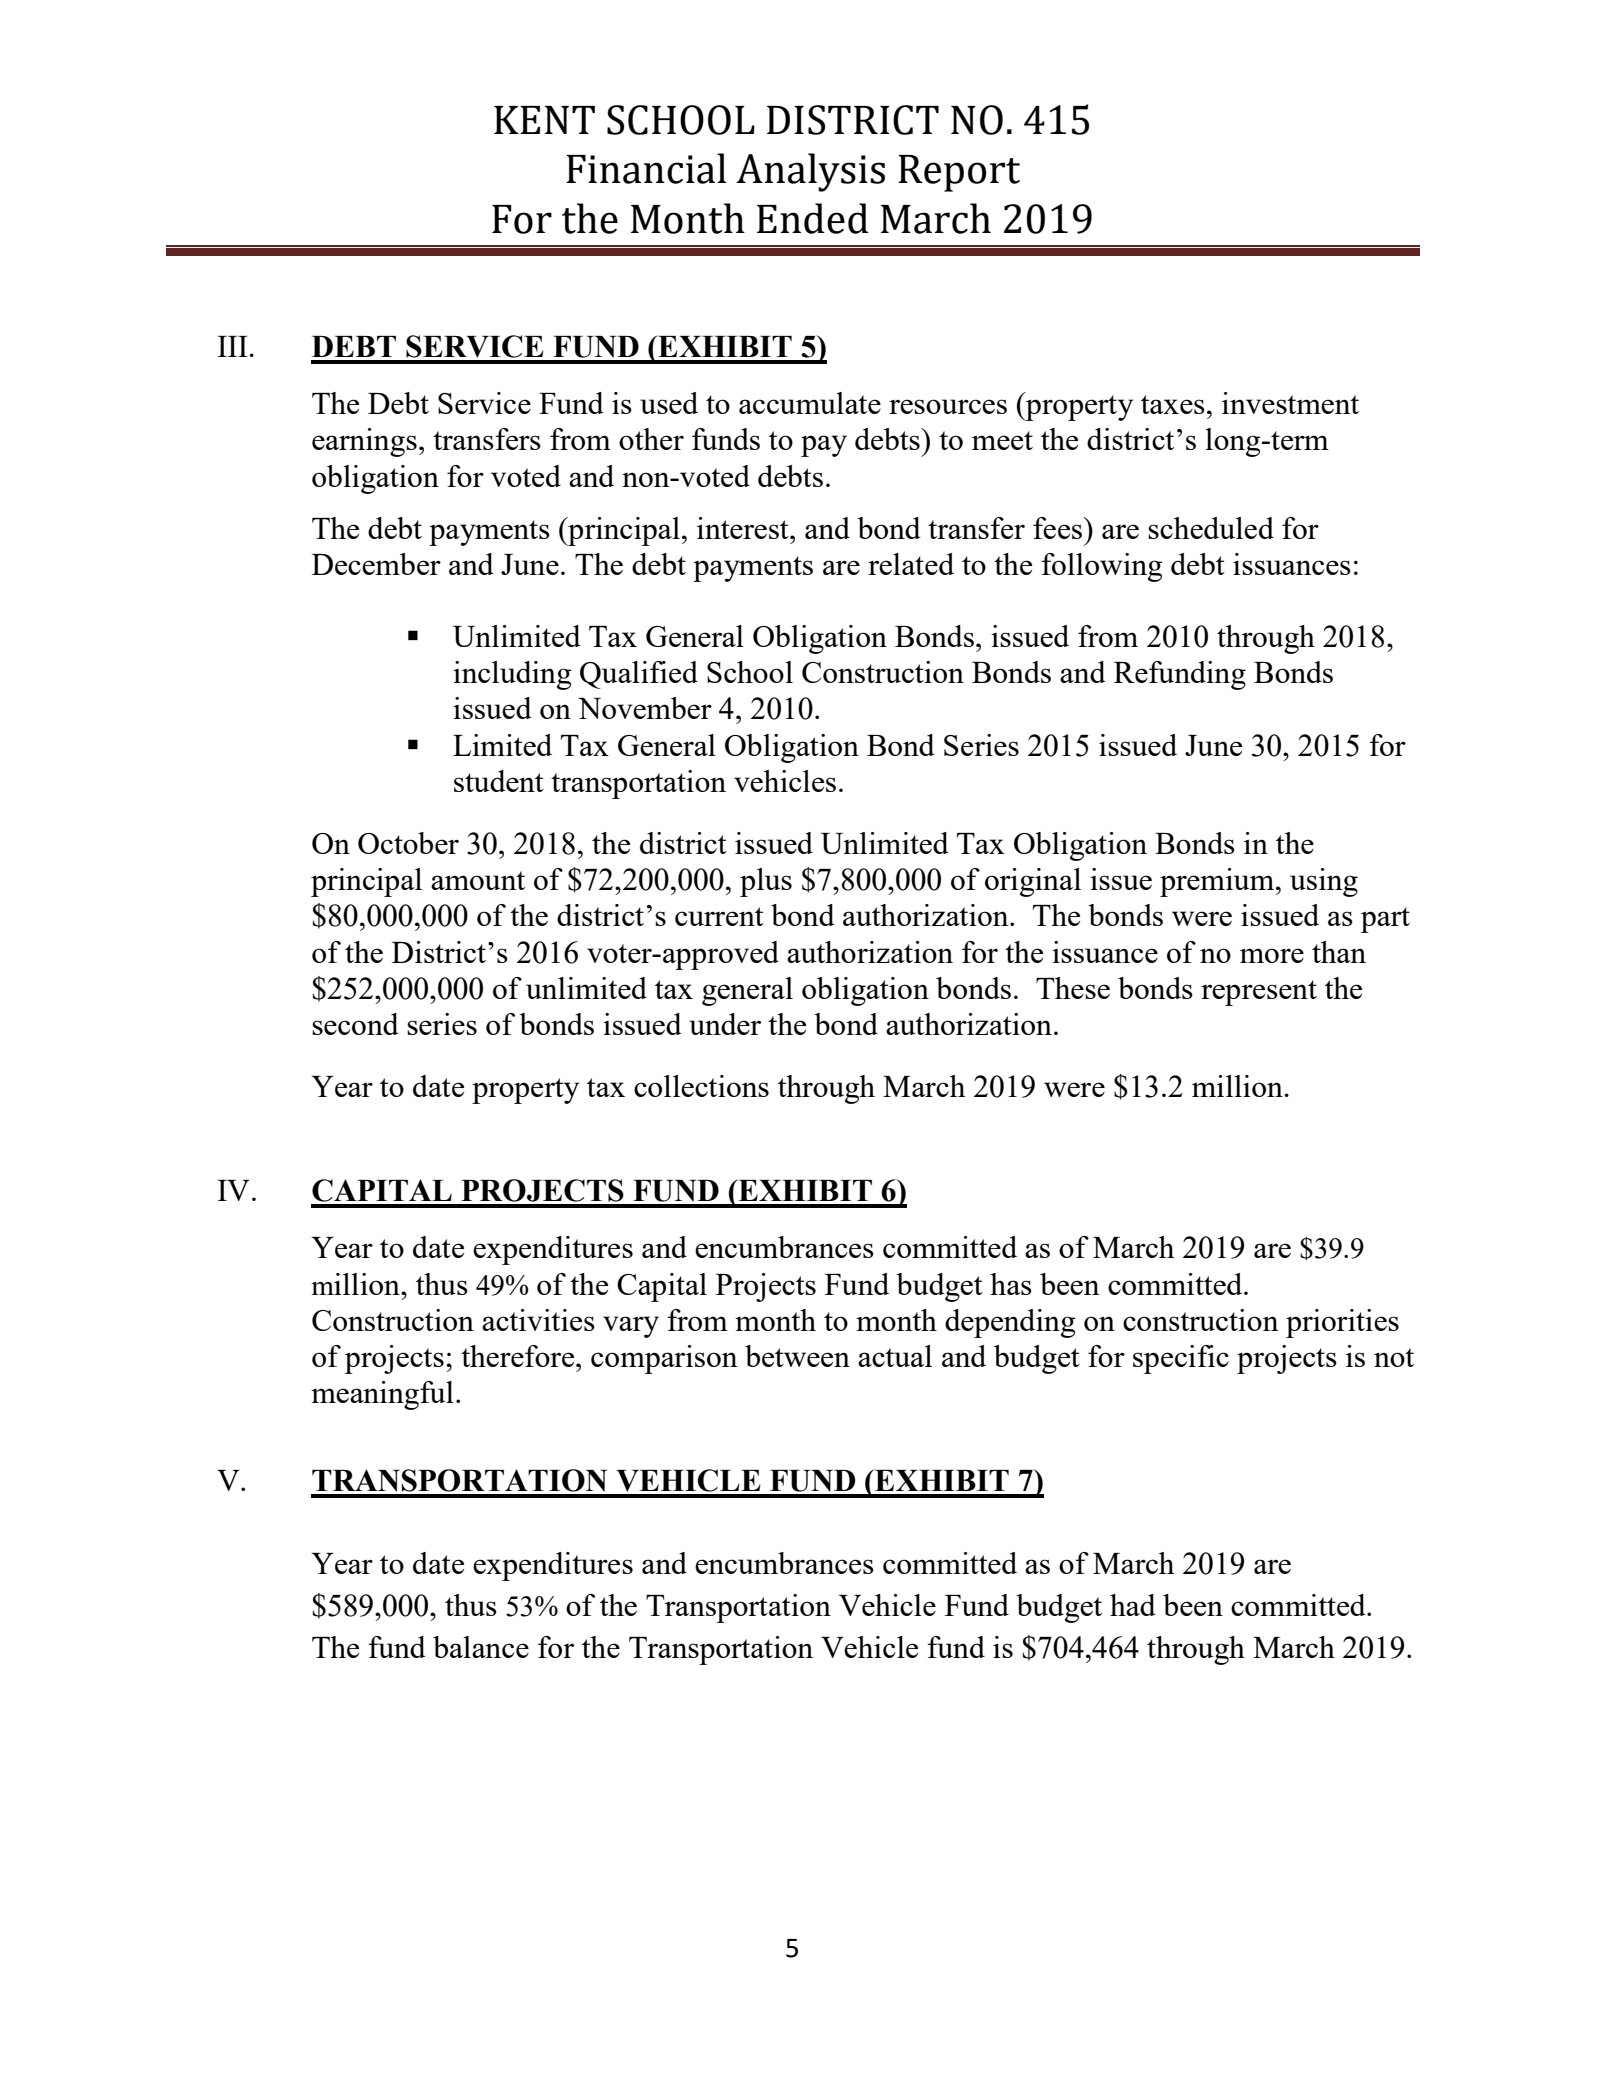  What do you see at coordinates (1290, 403) in the screenshot?
I see `investment` at bounding box center [1290, 403].
